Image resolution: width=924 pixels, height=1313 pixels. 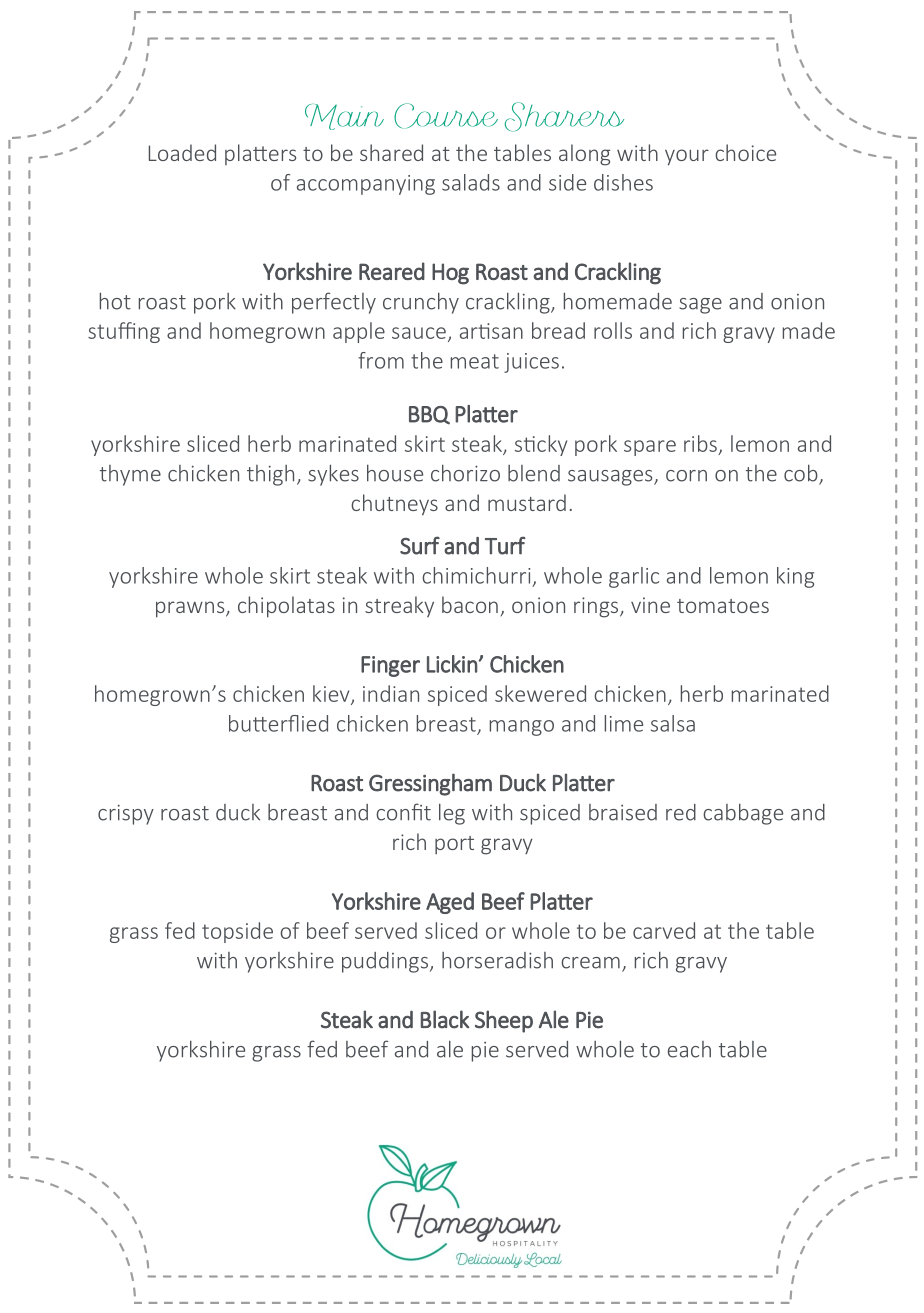 What do you see at coordinates (452, 814) in the screenshot?
I see `leg` at bounding box center [452, 814].
